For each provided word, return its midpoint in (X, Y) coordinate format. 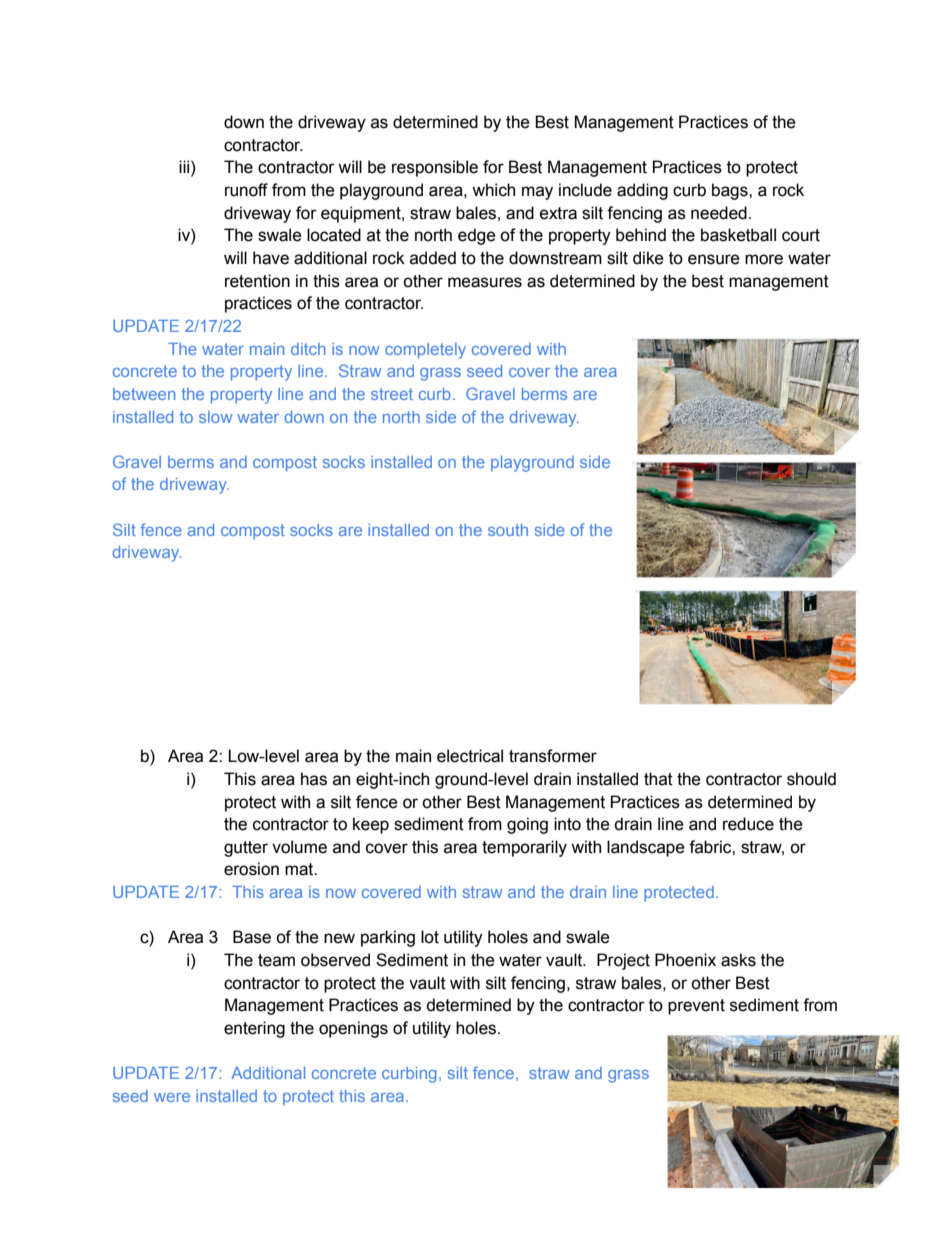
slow (215, 417)
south (508, 530)
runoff (246, 190)
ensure (714, 259)
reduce (748, 824)
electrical (470, 756)
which (493, 190)
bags (731, 191)
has (314, 779)
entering (254, 1029)
